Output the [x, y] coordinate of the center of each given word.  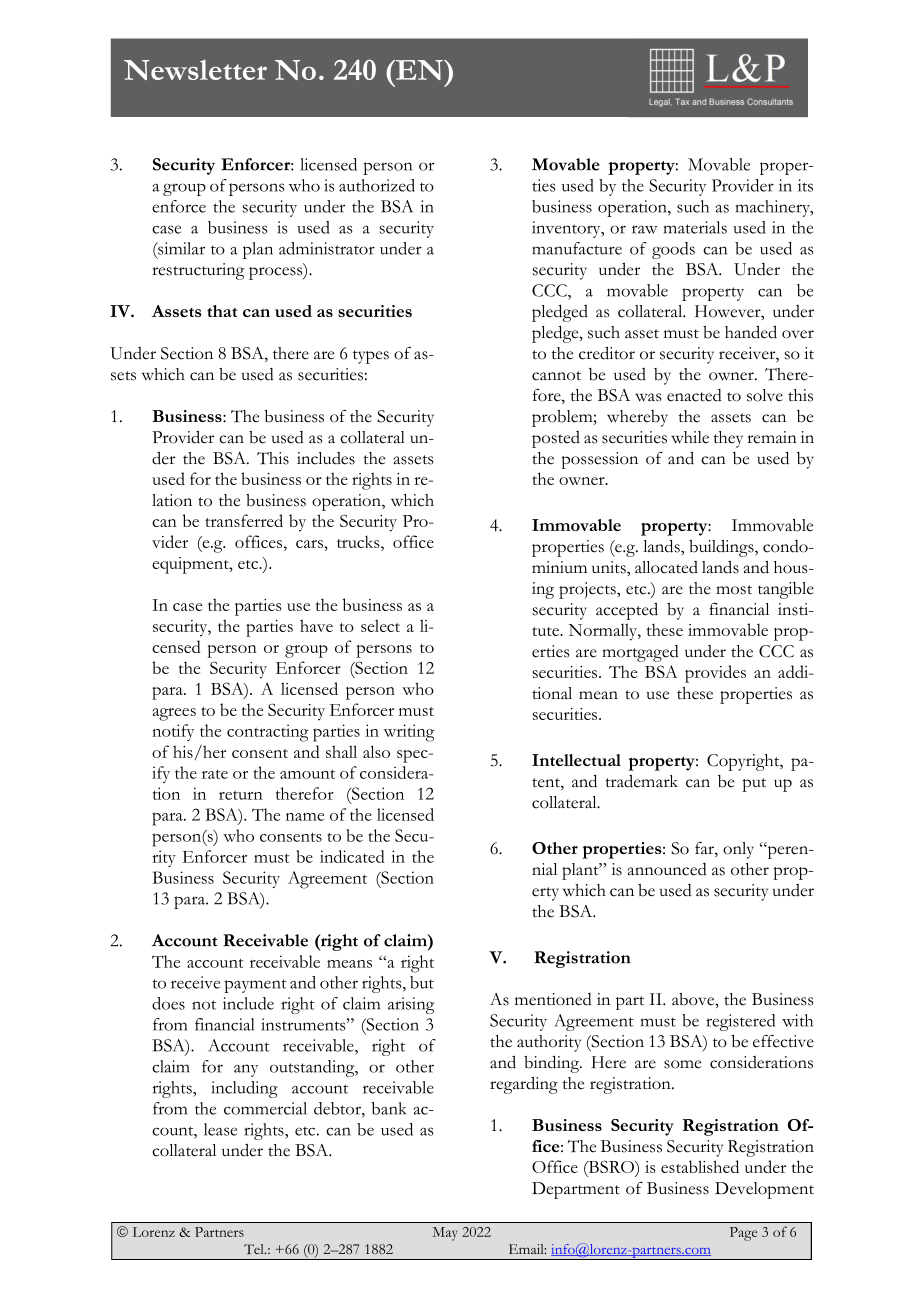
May [445, 1234]
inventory [567, 229]
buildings [722, 548]
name [305, 817]
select [380, 625]
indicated [352, 856]
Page [743, 1234]
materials [695, 227]
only [738, 850]
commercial [265, 1108]
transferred [244, 520]
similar [180, 248]
